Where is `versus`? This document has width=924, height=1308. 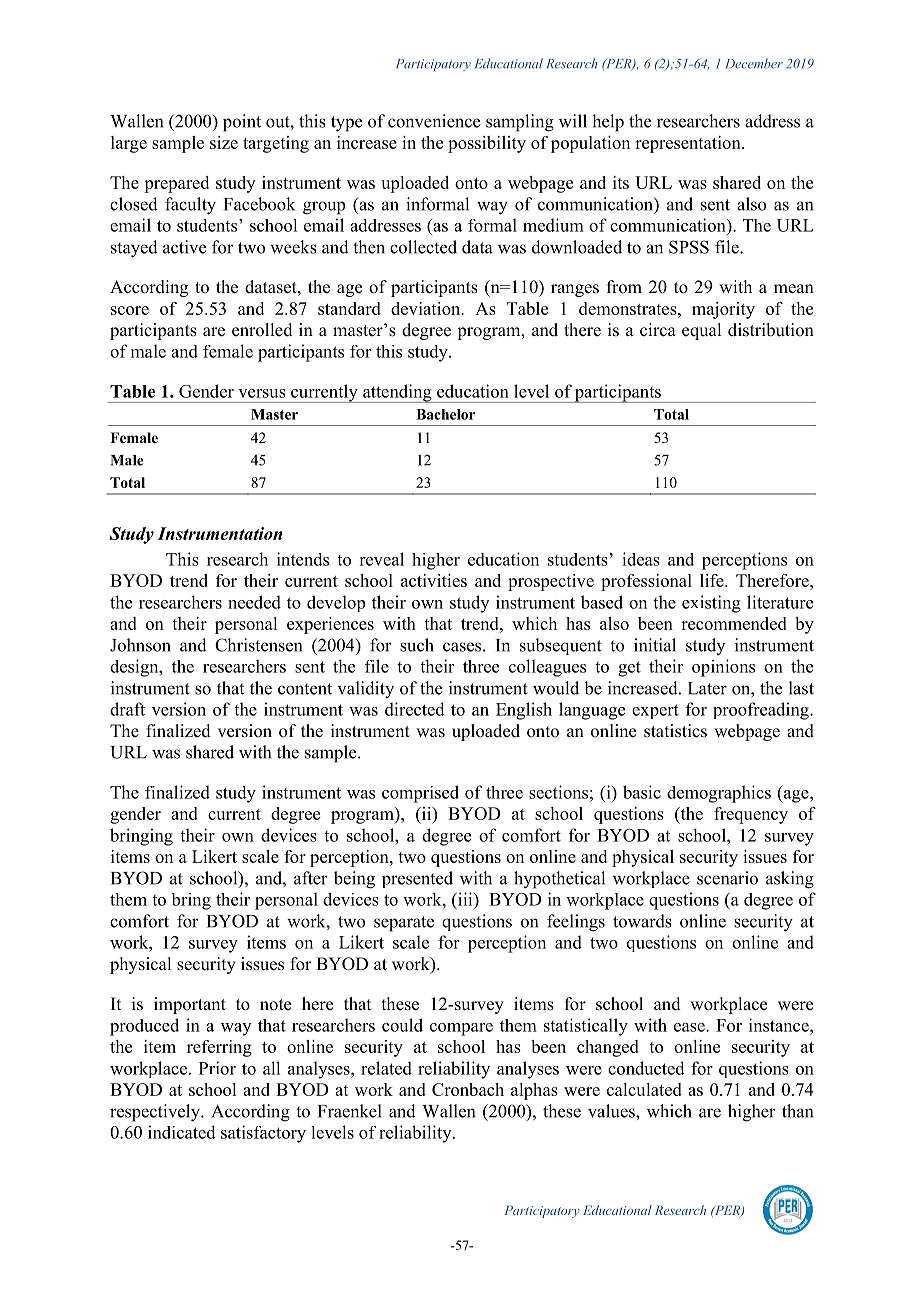
versus is located at coordinates (262, 393).
